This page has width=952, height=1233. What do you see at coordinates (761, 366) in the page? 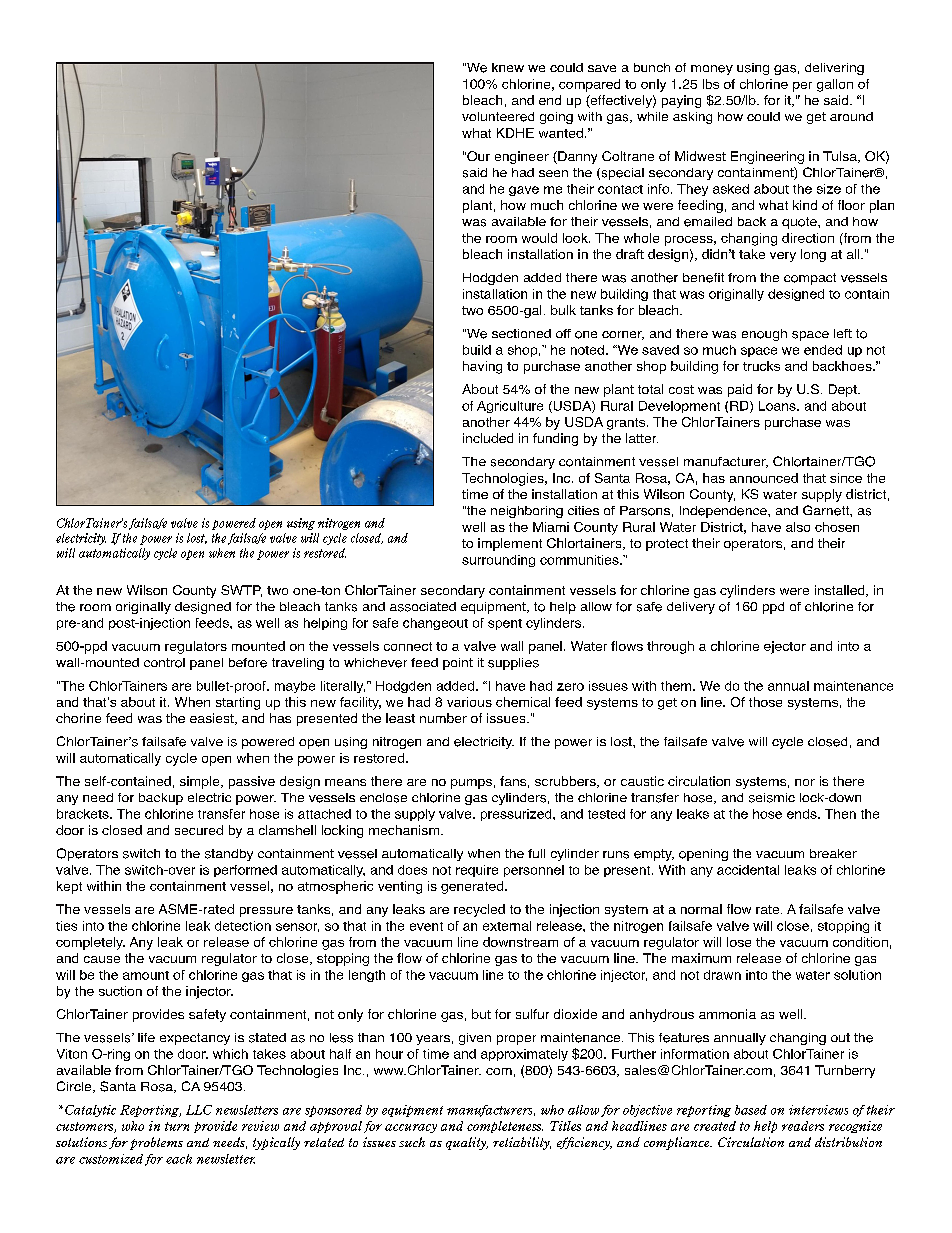
I see `trucks` at bounding box center [761, 366].
